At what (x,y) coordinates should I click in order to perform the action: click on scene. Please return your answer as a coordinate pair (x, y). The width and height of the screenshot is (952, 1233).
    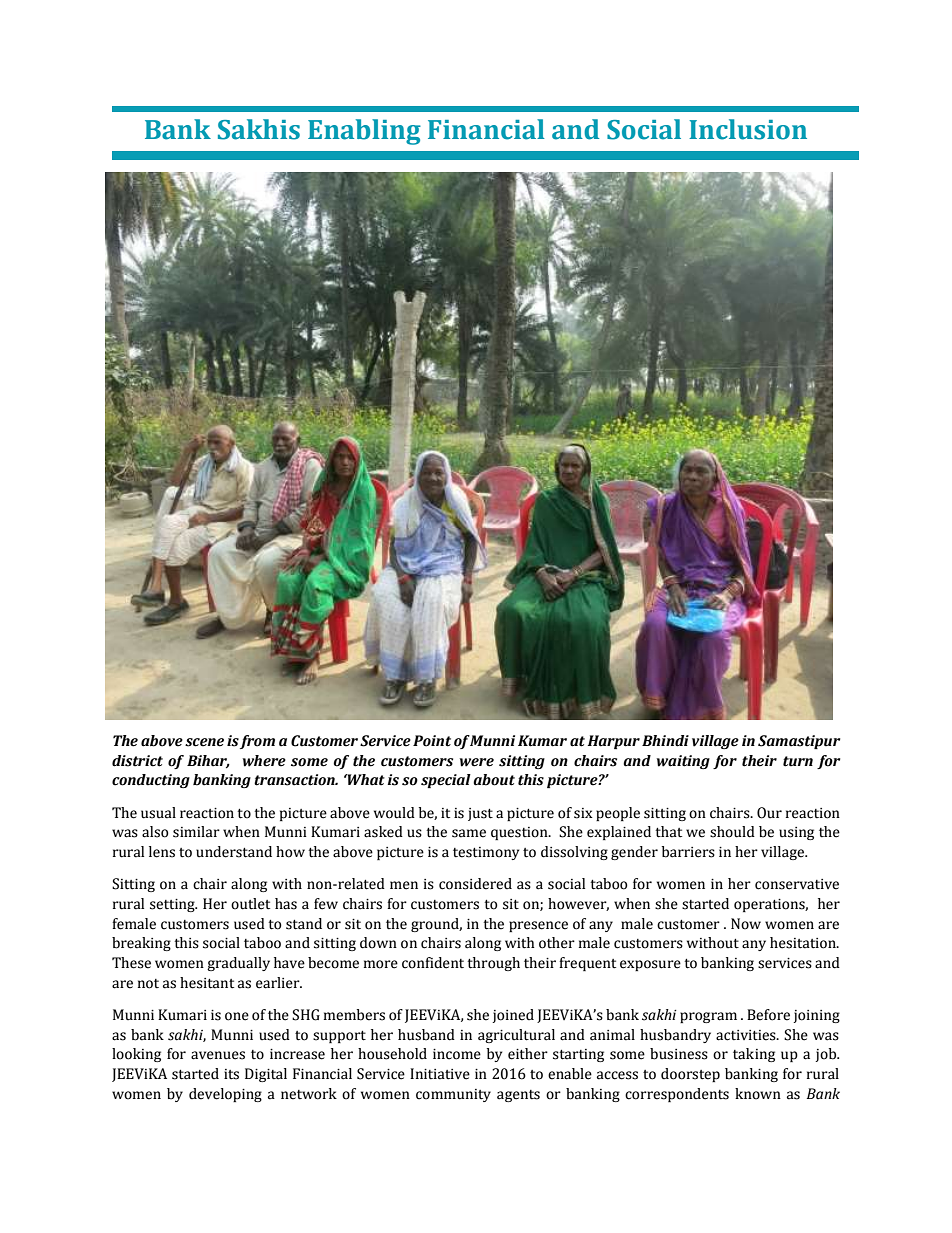
    Looking at the image, I should click on (204, 742).
